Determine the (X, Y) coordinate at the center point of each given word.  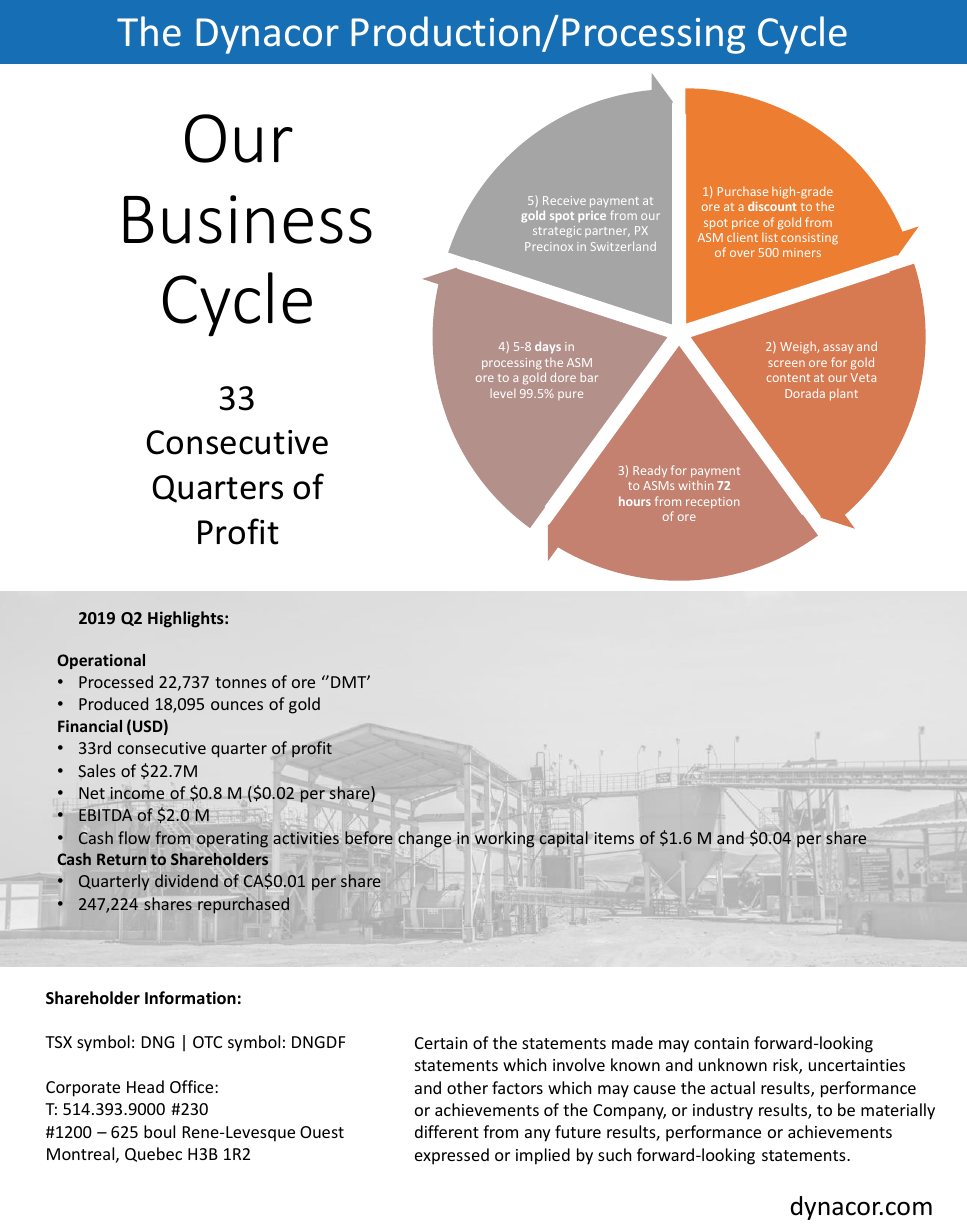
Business (248, 219)
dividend (186, 880)
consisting (809, 239)
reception (712, 503)
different (447, 1131)
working (504, 839)
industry (723, 1111)
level (503, 393)
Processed (116, 681)
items (614, 838)
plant (844, 395)
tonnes (240, 682)
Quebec (153, 1154)
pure (570, 395)
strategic (557, 231)
